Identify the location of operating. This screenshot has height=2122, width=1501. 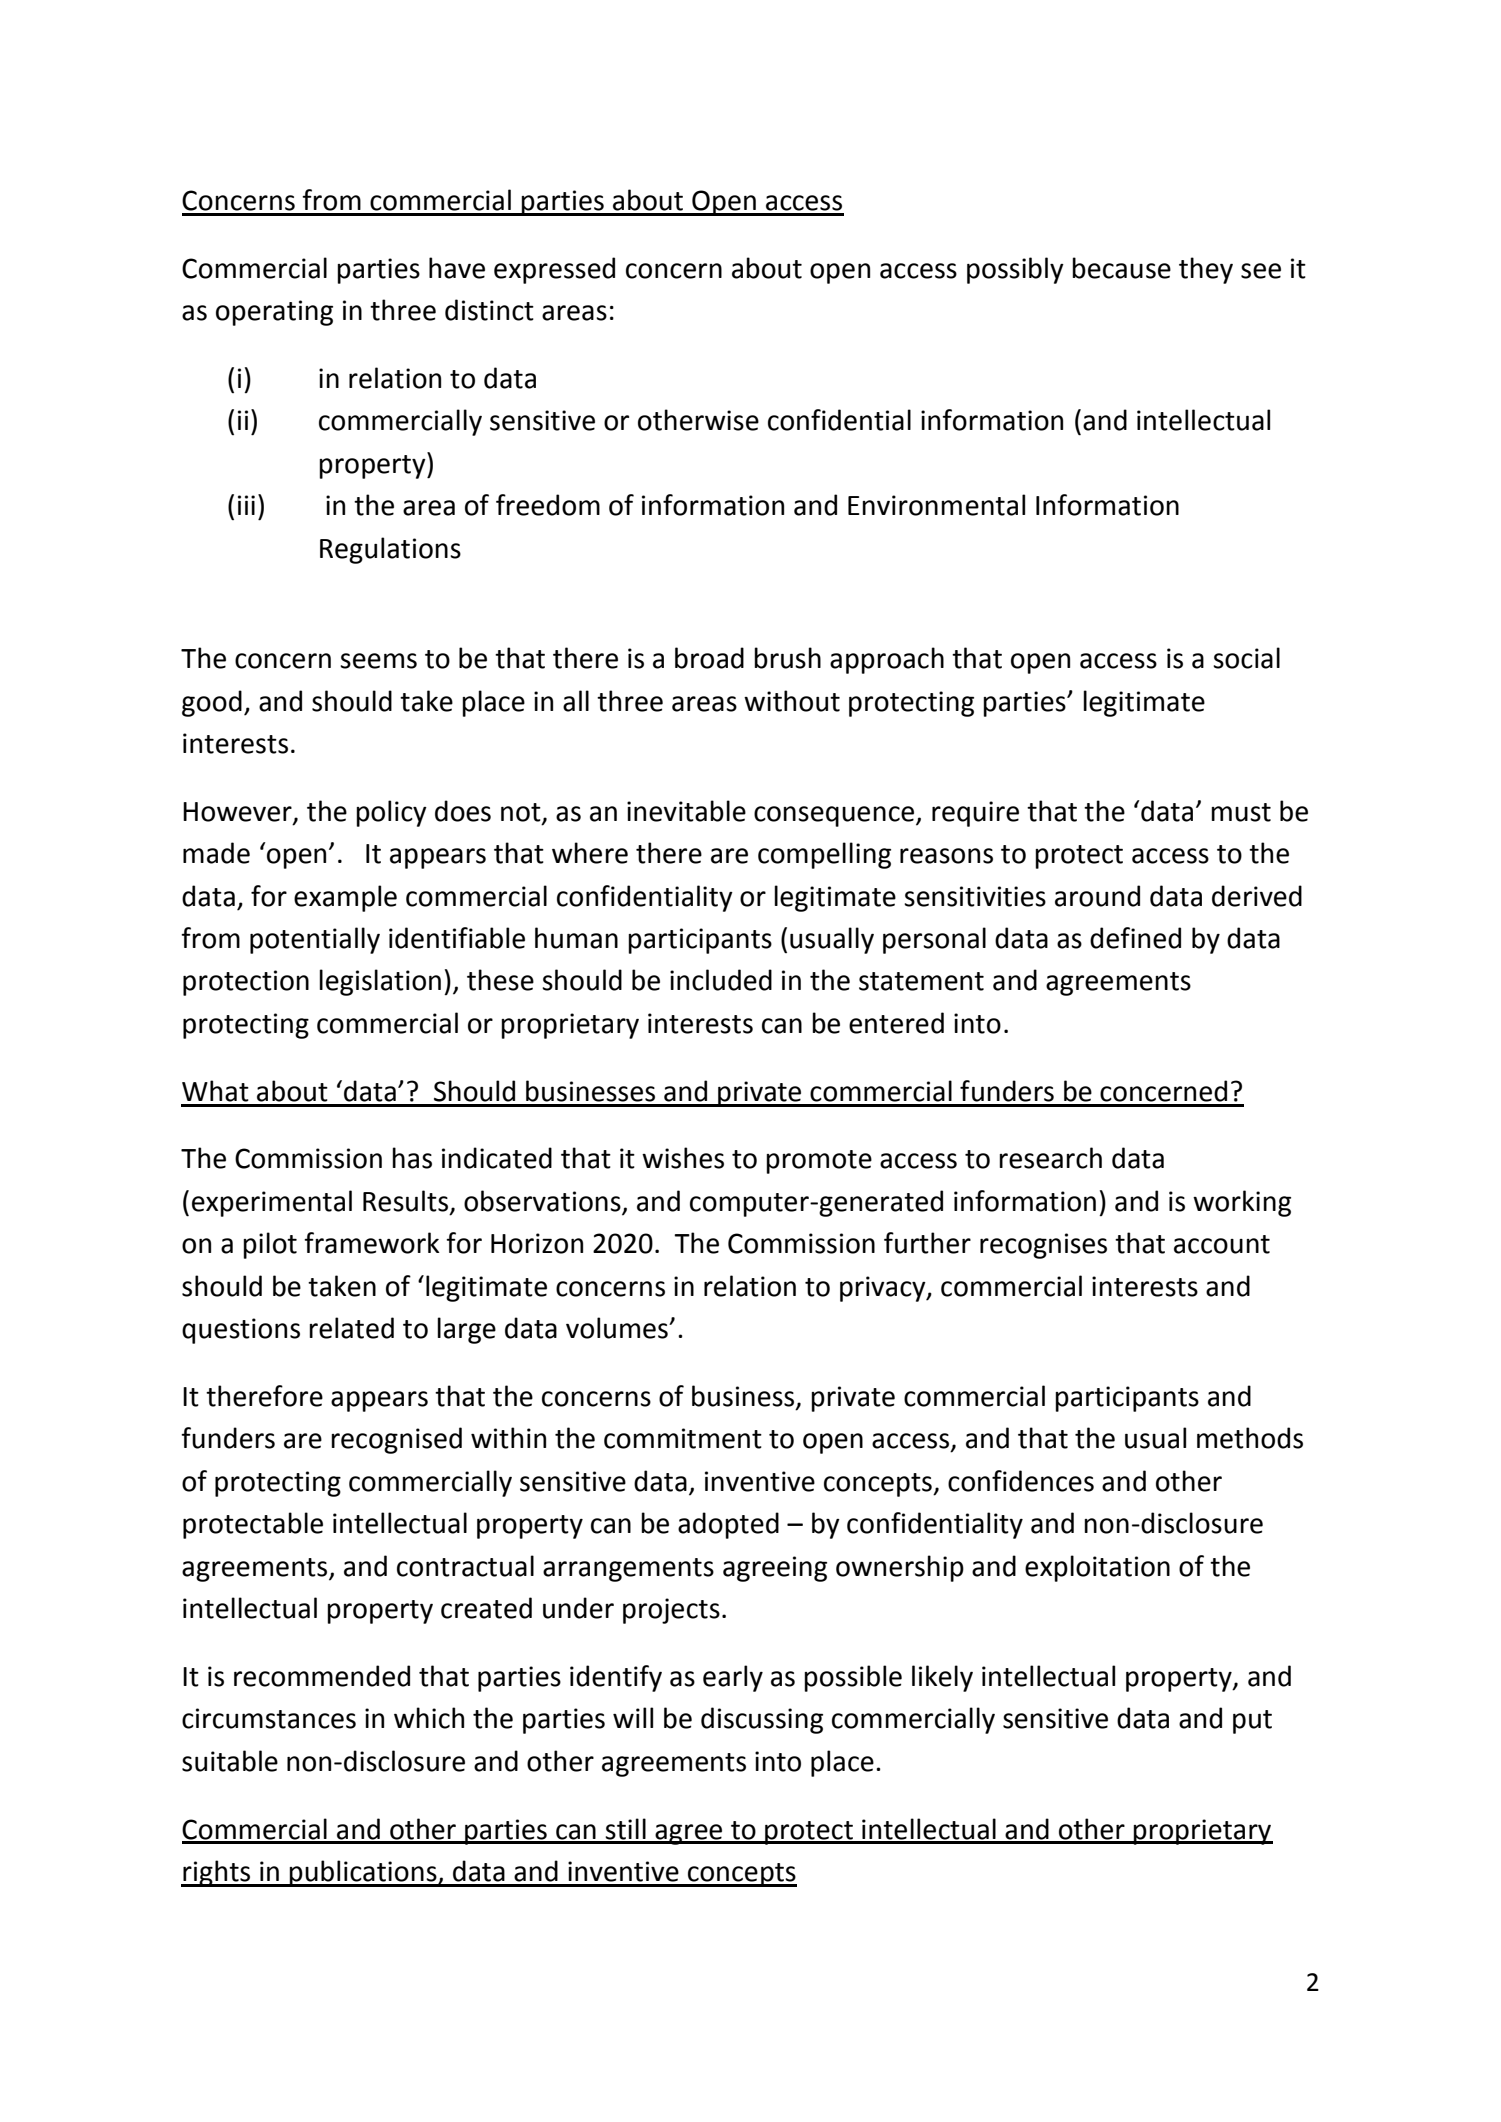
(274, 313).
